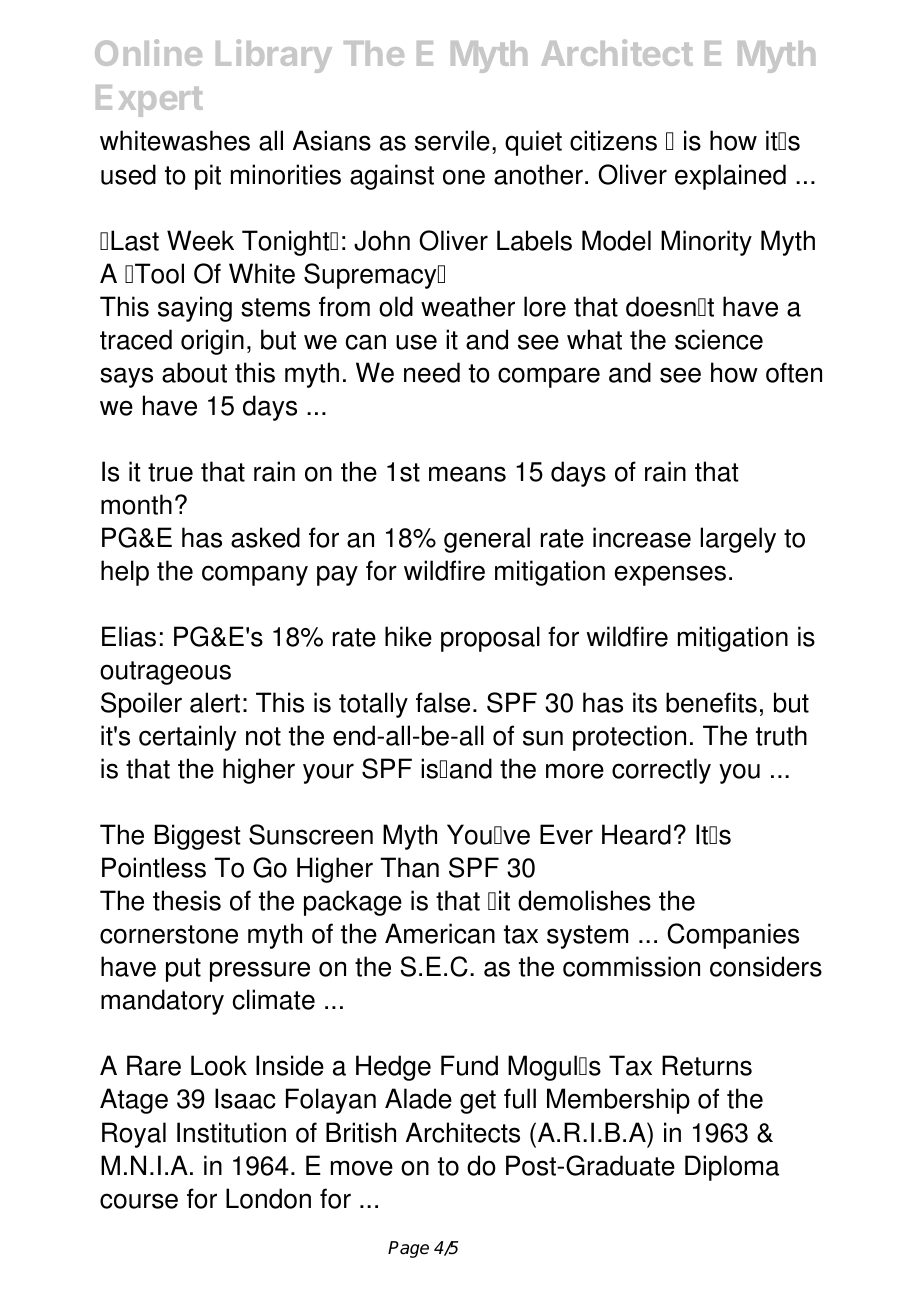 The height and width of the screenshot is (1311, 924). I want to click on London, so click(268, 1198).
